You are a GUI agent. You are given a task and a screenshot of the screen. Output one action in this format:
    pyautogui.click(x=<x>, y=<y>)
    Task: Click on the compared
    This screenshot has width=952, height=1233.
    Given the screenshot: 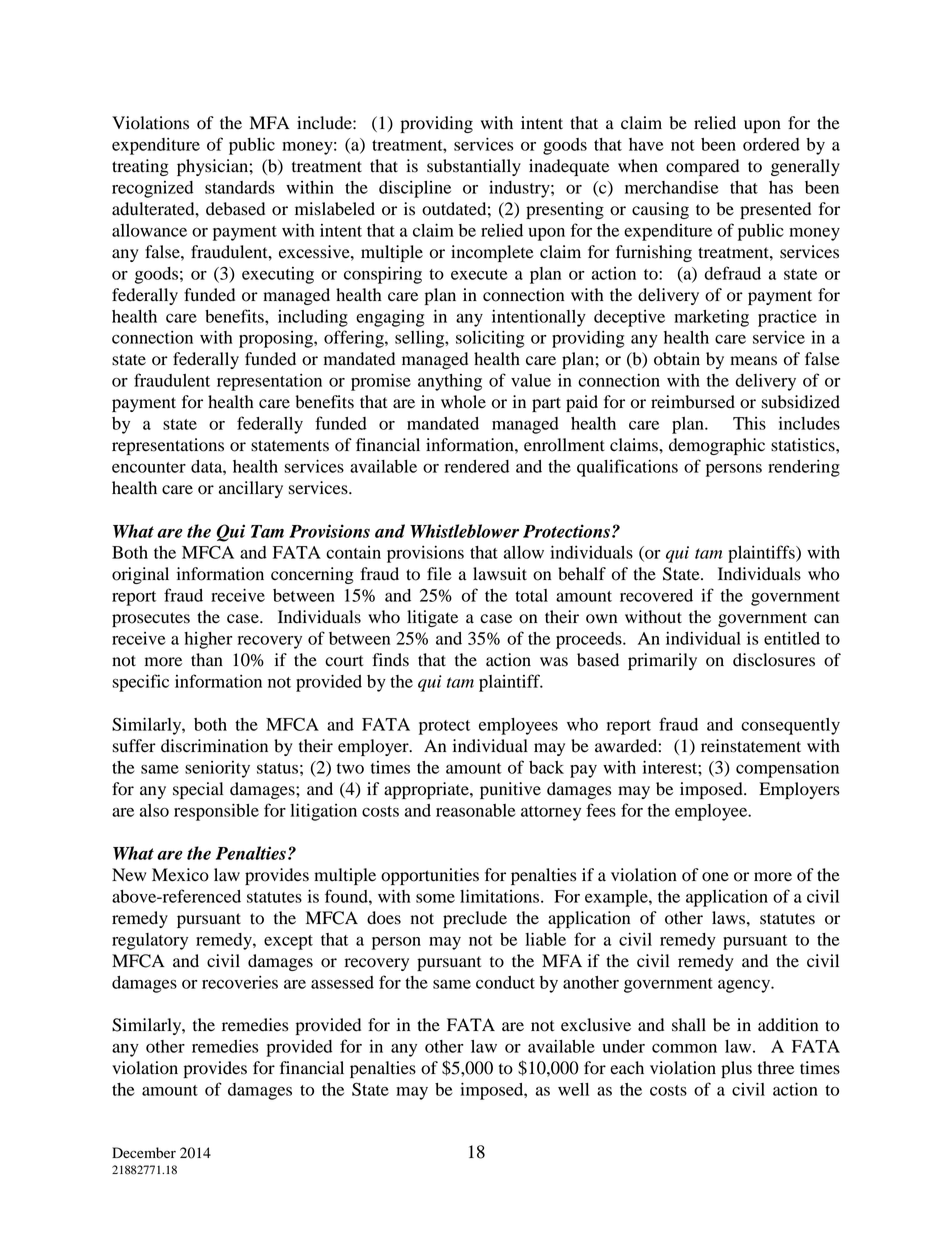 What is the action you would take?
    pyautogui.click(x=702, y=167)
